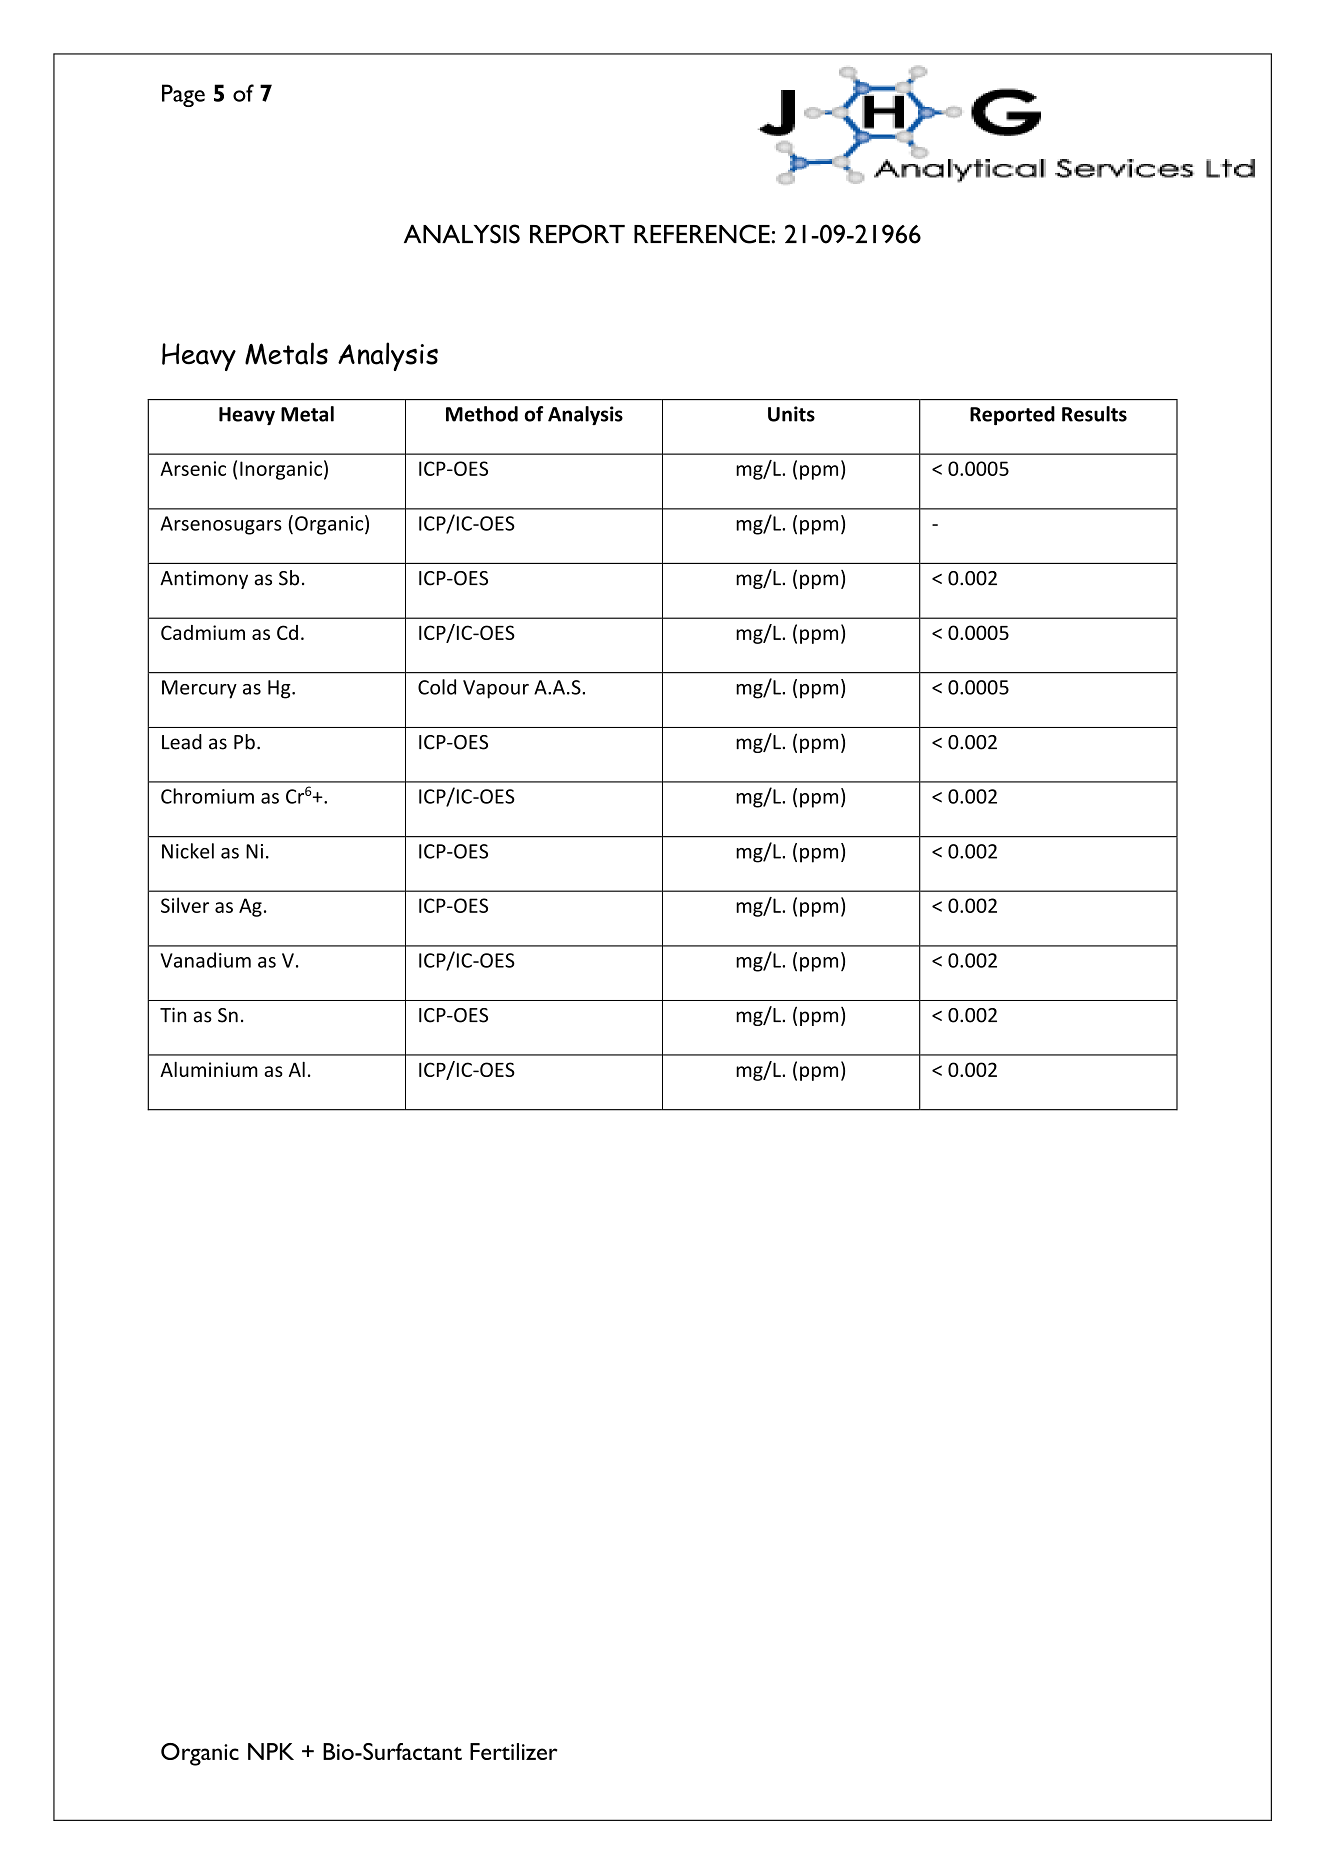 The image size is (1325, 1874). Describe the element at coordinates (496, 689) in the screenshot. I see `Vapour` at that location.
